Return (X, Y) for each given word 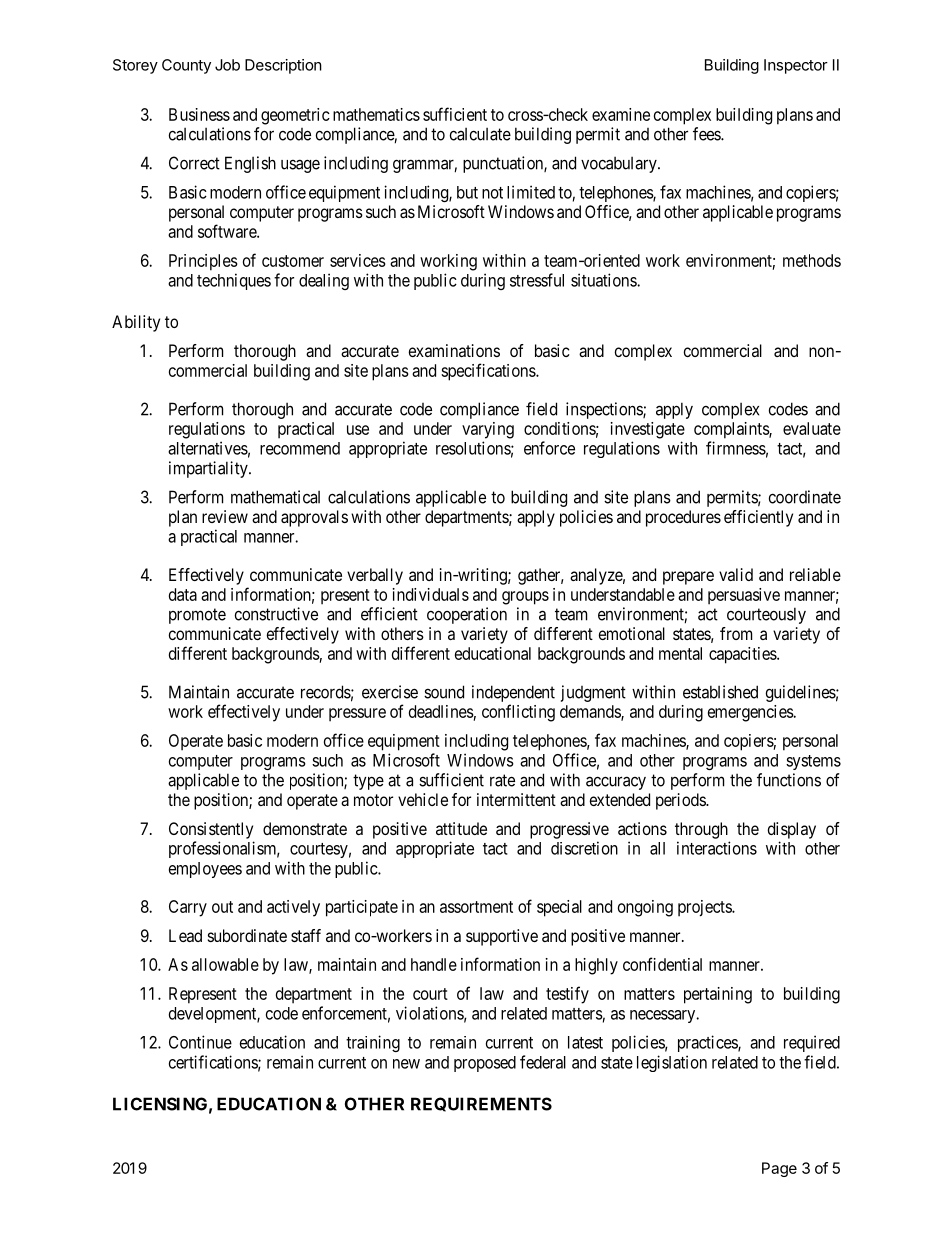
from (736, 633)
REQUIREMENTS (481, 1104)
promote (197, 616)
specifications (489, 372)
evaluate (812, 428)
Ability (136, 323)
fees (707, 134)
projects (705, 908)
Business (199, 114)
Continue (200, 1042)
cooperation (467, 615)
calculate (480, 134)
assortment (476, 907)
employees (205, 870)
